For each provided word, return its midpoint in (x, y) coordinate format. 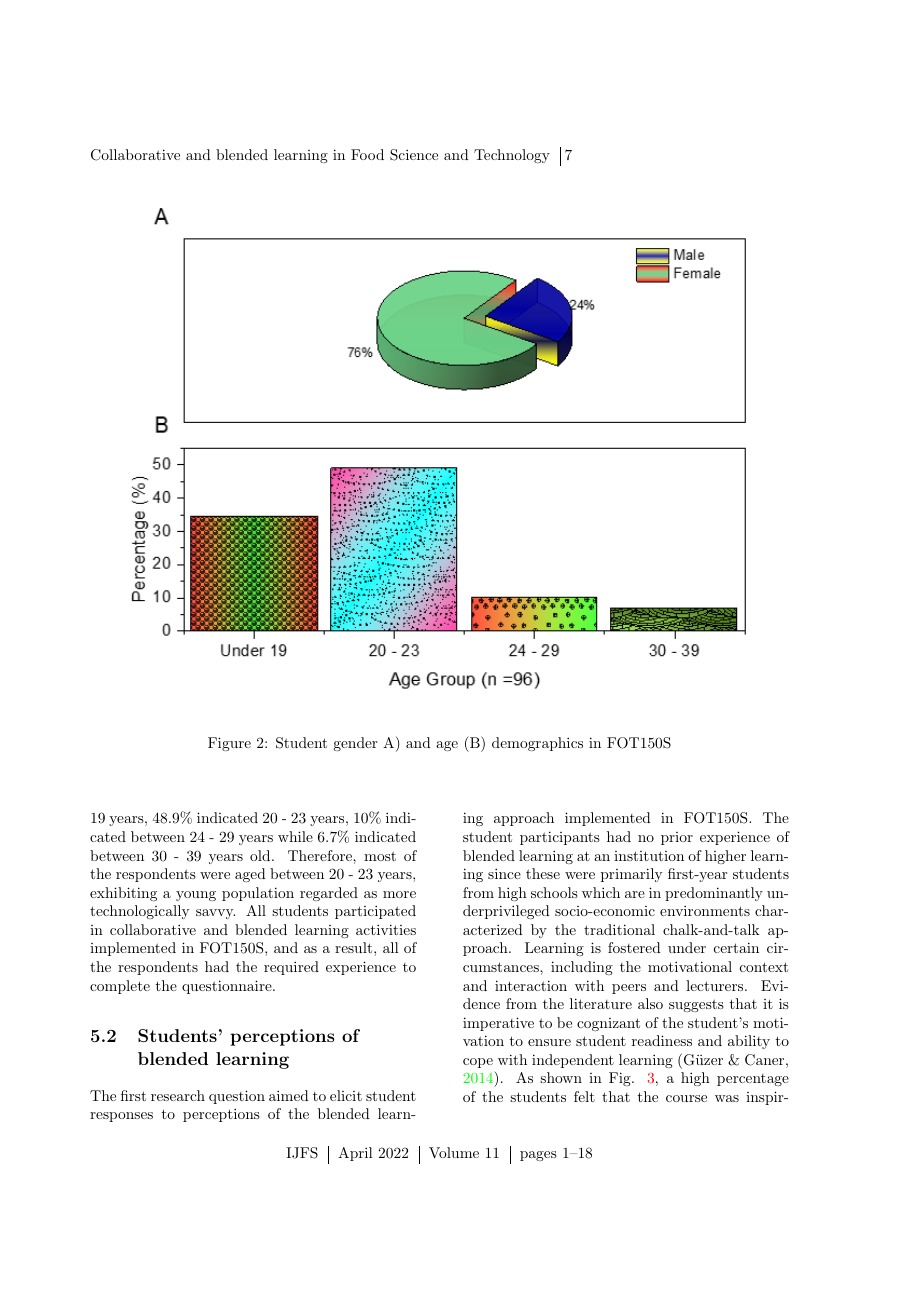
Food (367, 154)
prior (677, 838)
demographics (537, 744)
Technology (512, 156)
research (178, 1095)
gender (355, 744)
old (261, 855)
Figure (229, 744)
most (380, 856)
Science (414, 155)
